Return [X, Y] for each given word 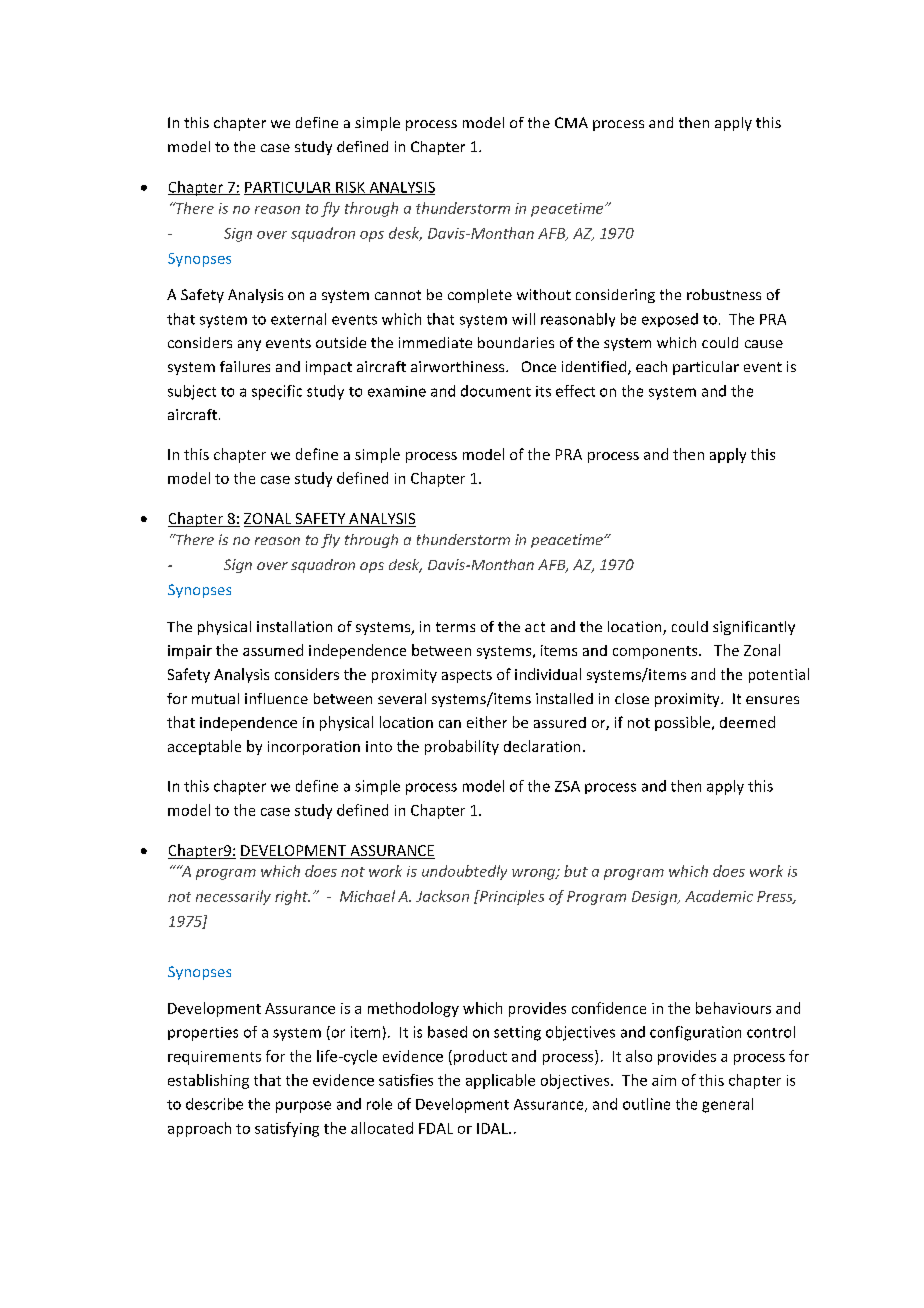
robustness [724, 294]
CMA [571, 122]
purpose [303, 1107]
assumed [273, 650]
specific [277, 392]
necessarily [233, 897]
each [651, 366]
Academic [719, 896]
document [496, 391]
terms [455, 627]
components [656, 652]
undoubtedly [464, 872]
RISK [351, 188]
